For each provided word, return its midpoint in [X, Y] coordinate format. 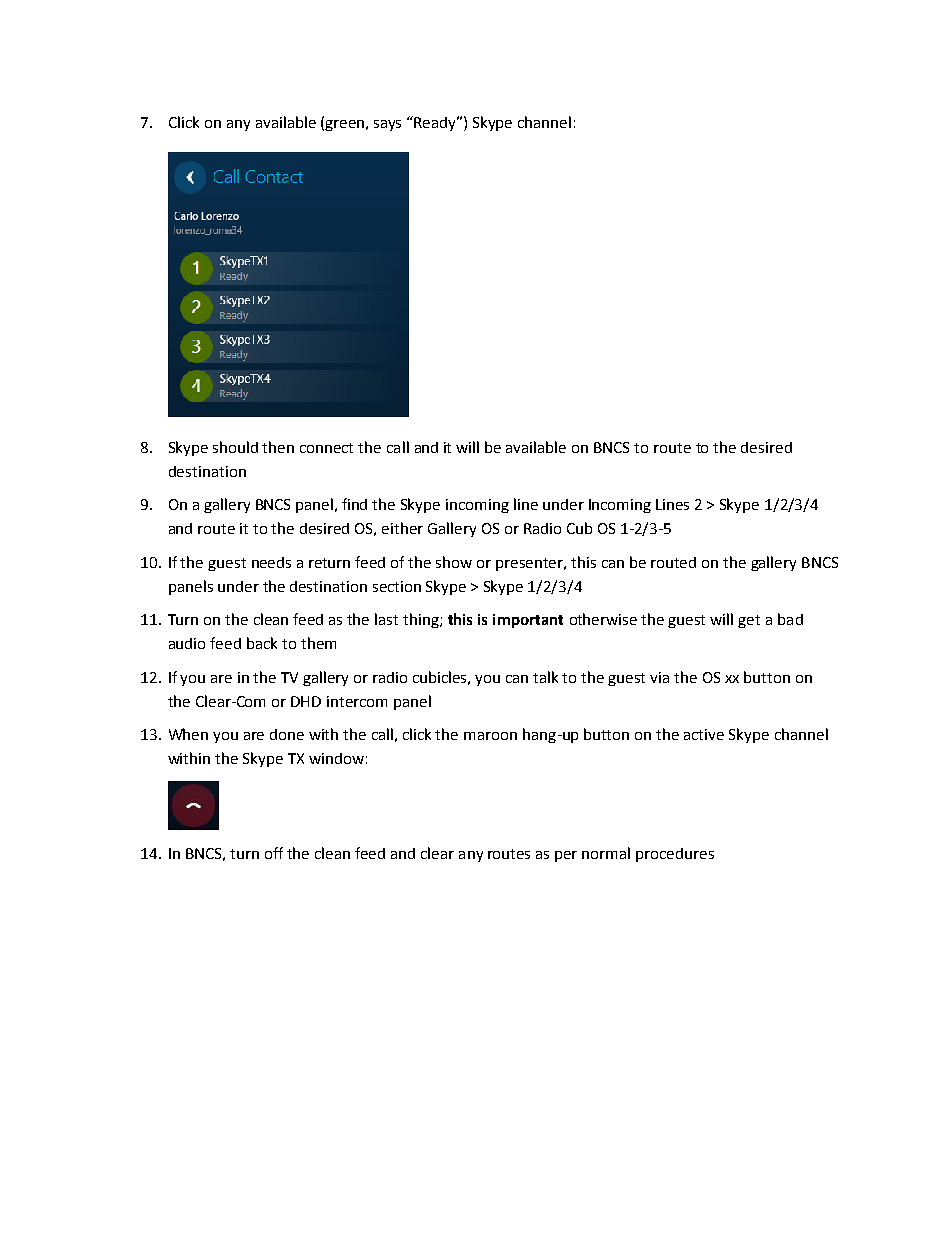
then [278, 447]
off [274, 853]
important [528, 621]
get [749, 621]
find [354, 504]
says [387, 125]
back [262, 643]
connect [326, 448]
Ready [436, 123]
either [402, 528]
